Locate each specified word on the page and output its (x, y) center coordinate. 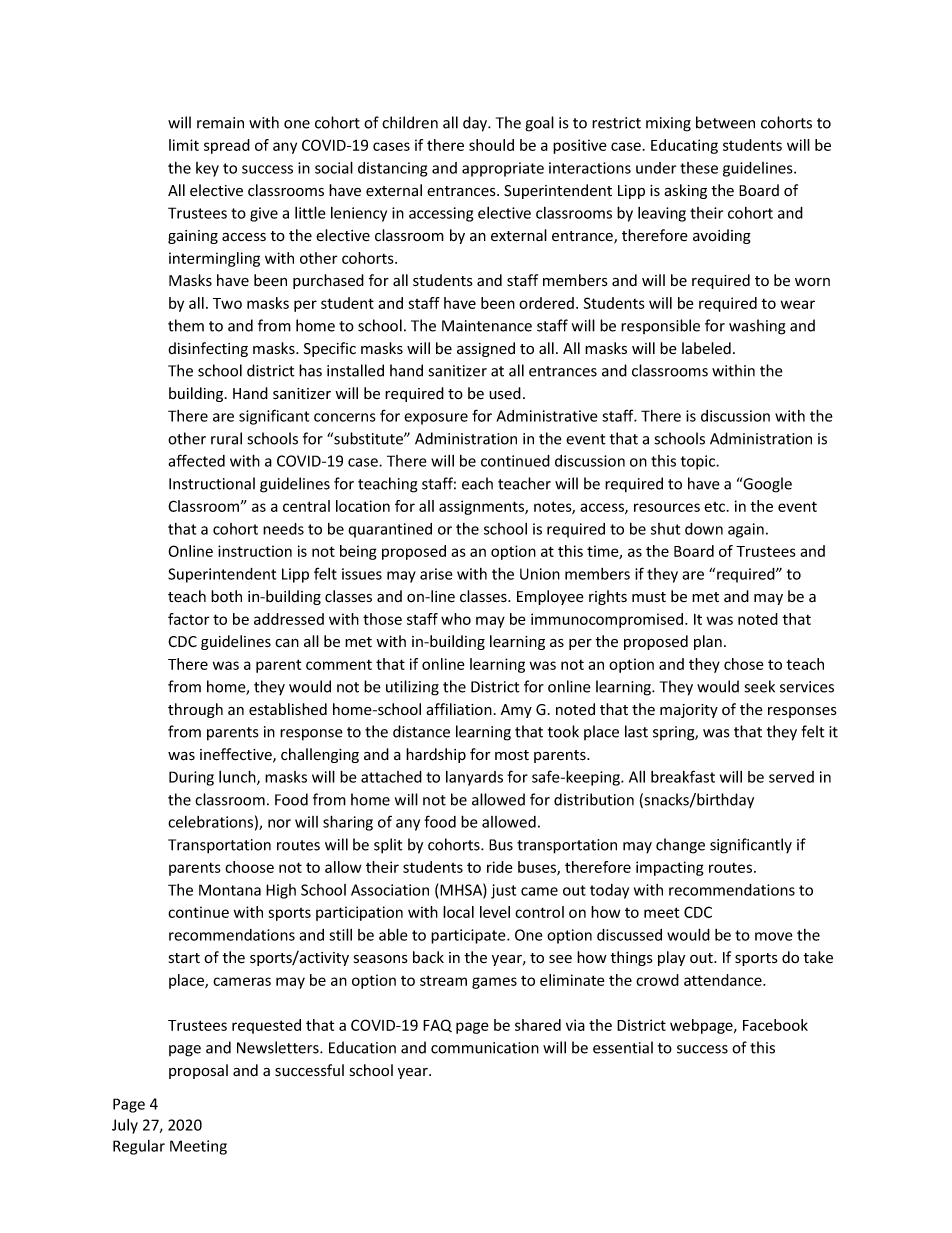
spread (227, 146)
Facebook (775, 1025)
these (699, 168)
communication (485, 1048)
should (491, 145)
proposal (198, 1071)
